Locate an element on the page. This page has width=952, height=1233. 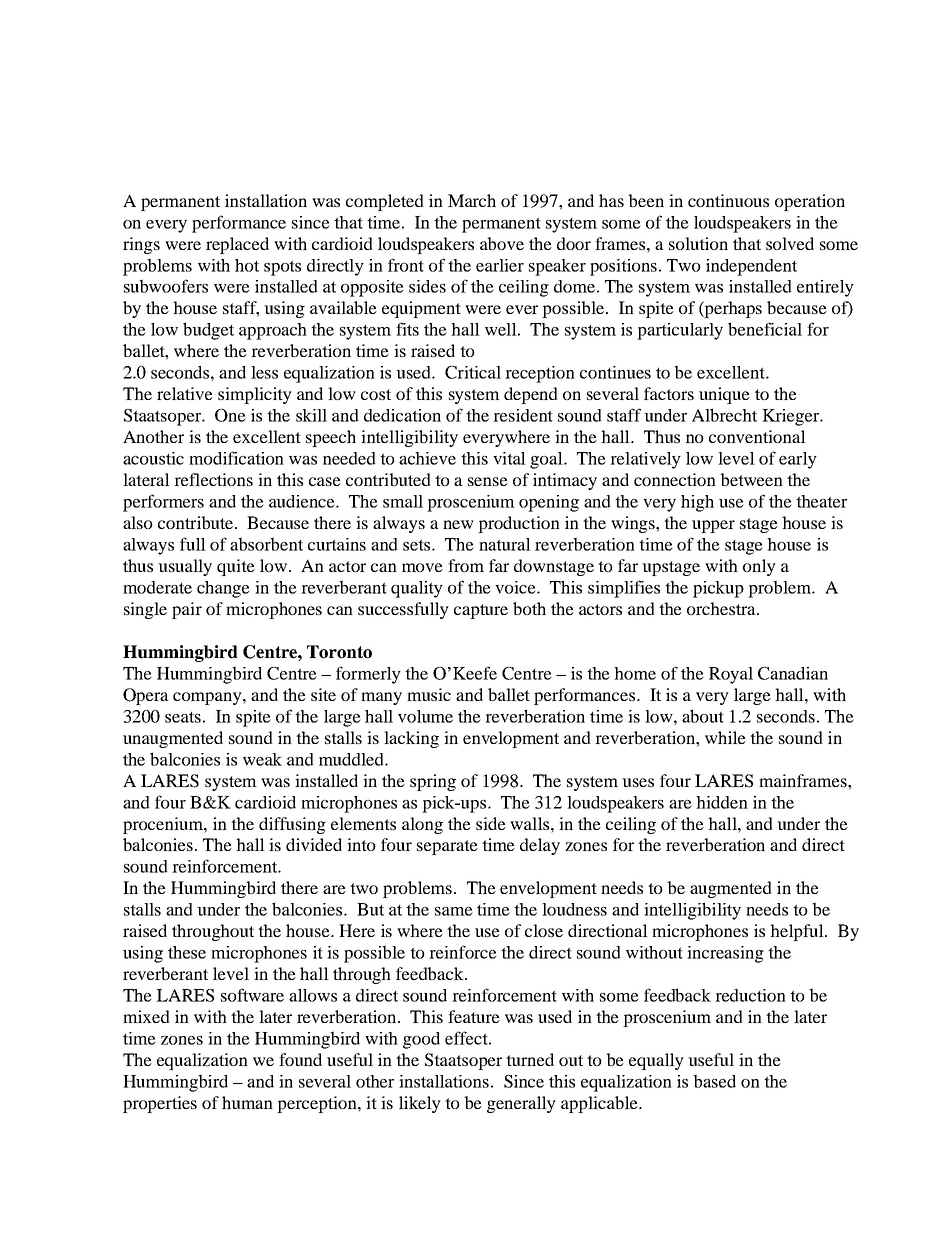
based is located at coordinates (714, 1081).
